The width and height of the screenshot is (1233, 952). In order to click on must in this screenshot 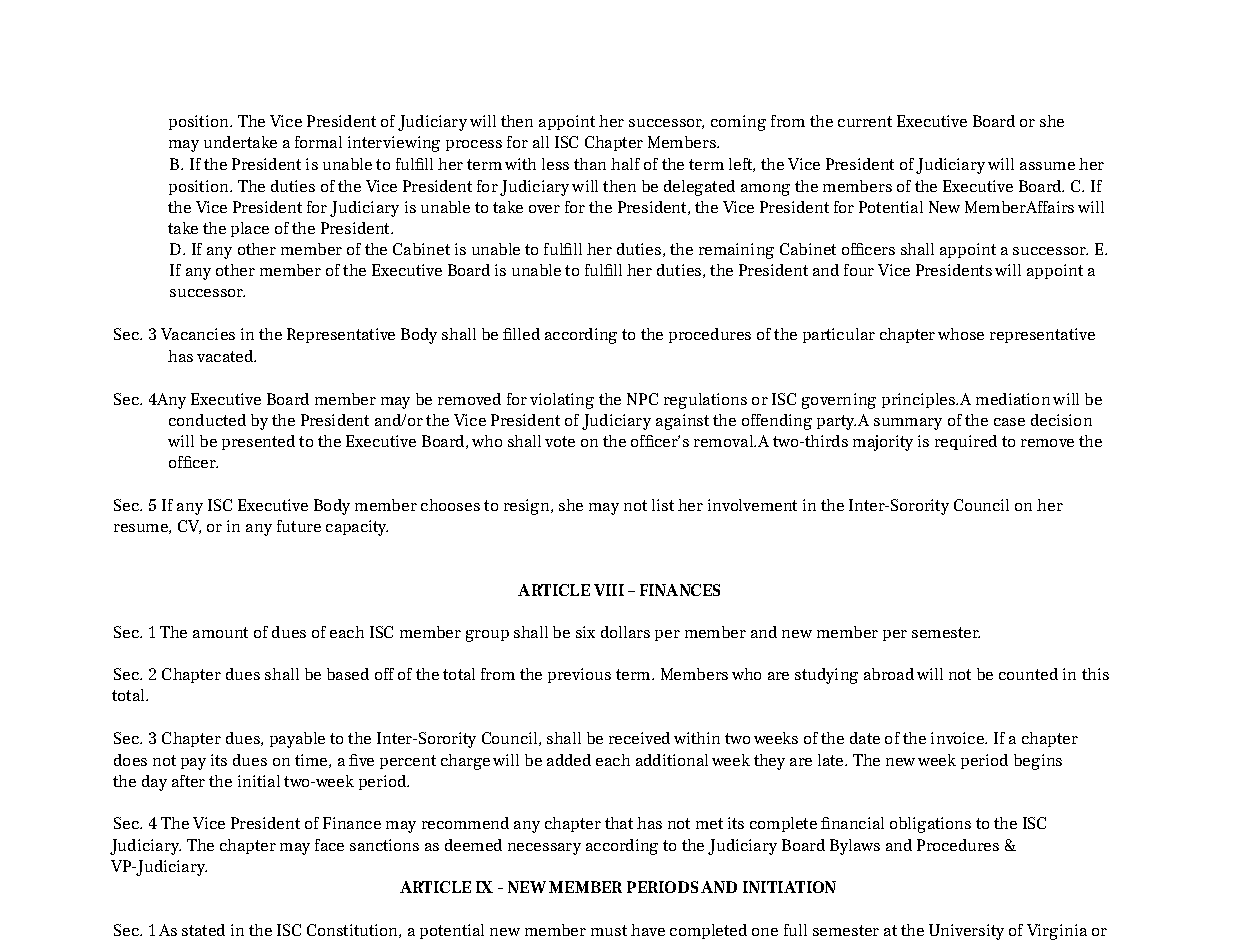, I will do `click(609, 930)`.
